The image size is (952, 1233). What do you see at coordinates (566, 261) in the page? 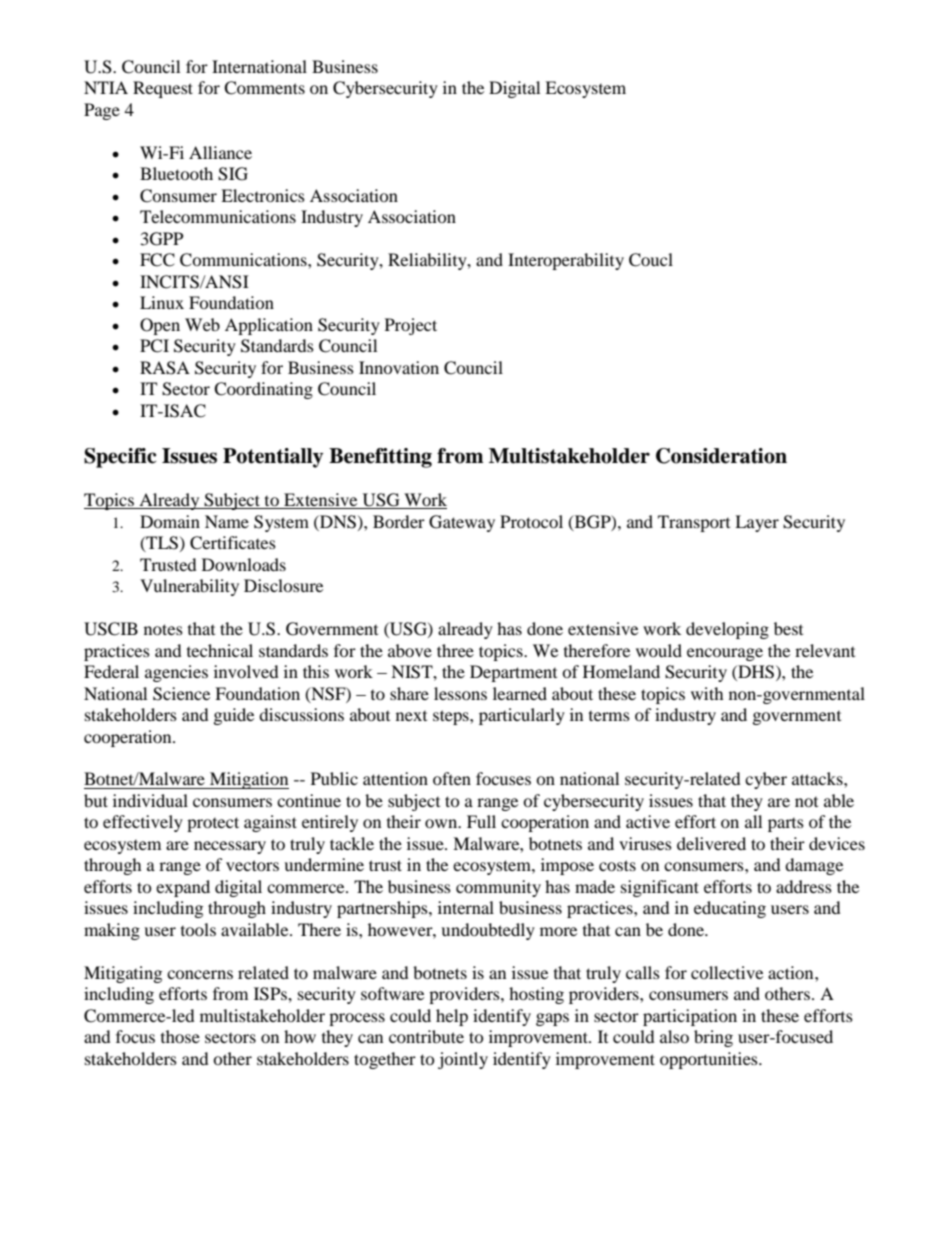
I see `Interoperability` at bounding box center [566, 261].
